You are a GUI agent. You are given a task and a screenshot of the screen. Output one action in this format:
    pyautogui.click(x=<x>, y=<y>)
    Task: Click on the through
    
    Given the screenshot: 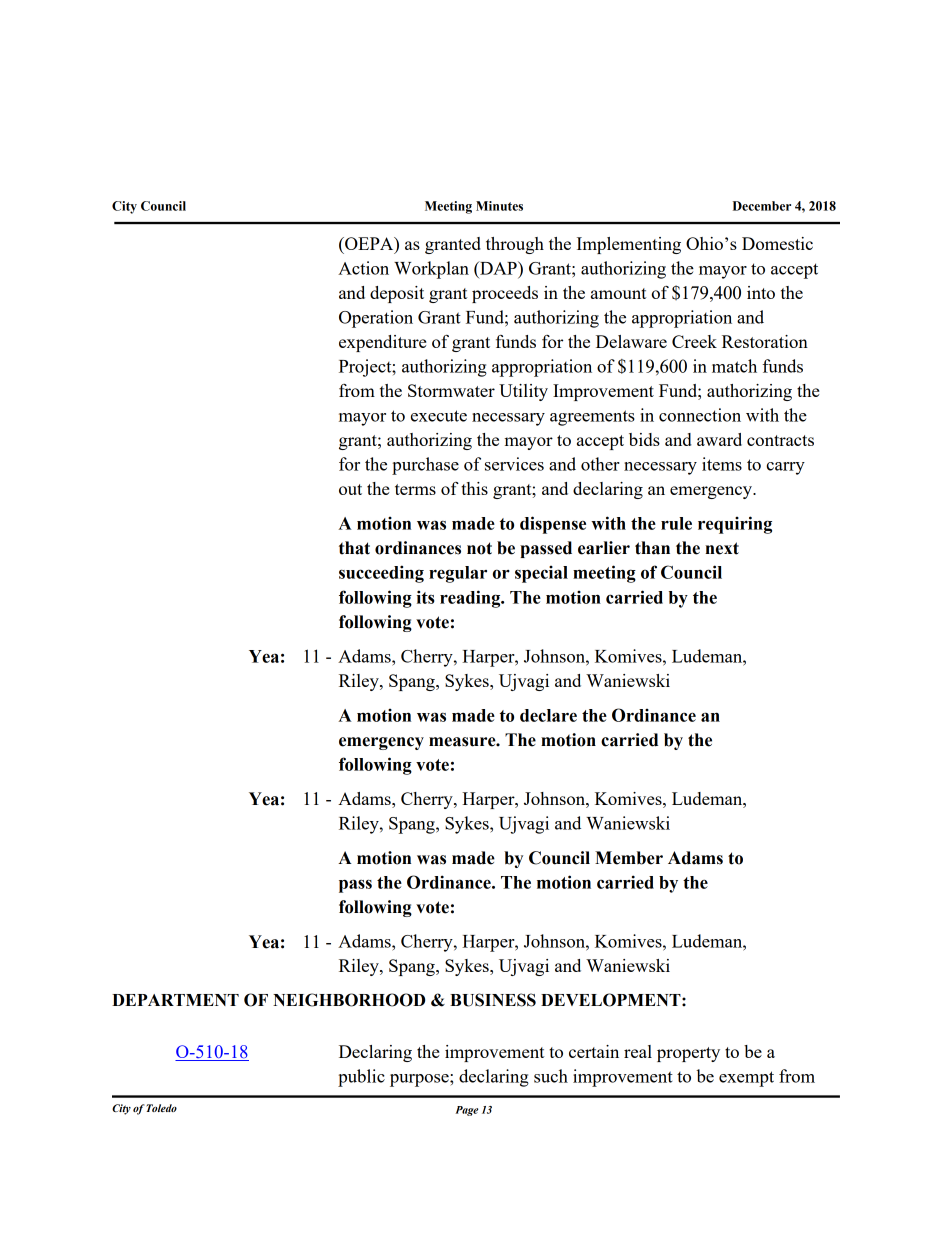 What is the action you would take?
    pyautogui.click(x=515, y=245)
